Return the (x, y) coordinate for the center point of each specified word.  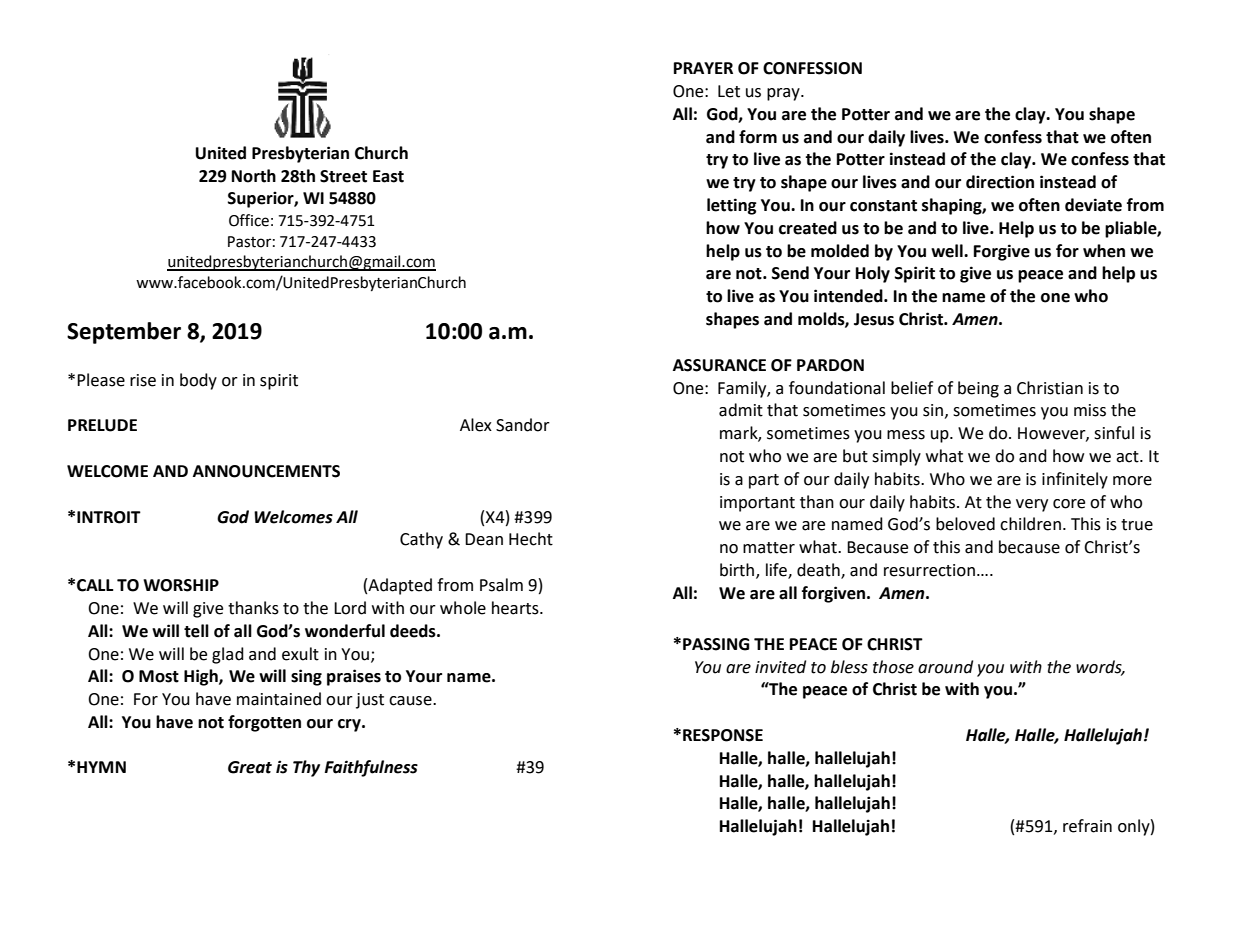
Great (250, 767)
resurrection (929, 570)
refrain (1087, 826)
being (978, 389)
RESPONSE (723, 735)
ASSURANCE (719, 365)
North (254, 176)
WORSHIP (181, 585)
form (758, 137)
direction (1000, 182)
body (198, 381)
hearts (516, 608)
